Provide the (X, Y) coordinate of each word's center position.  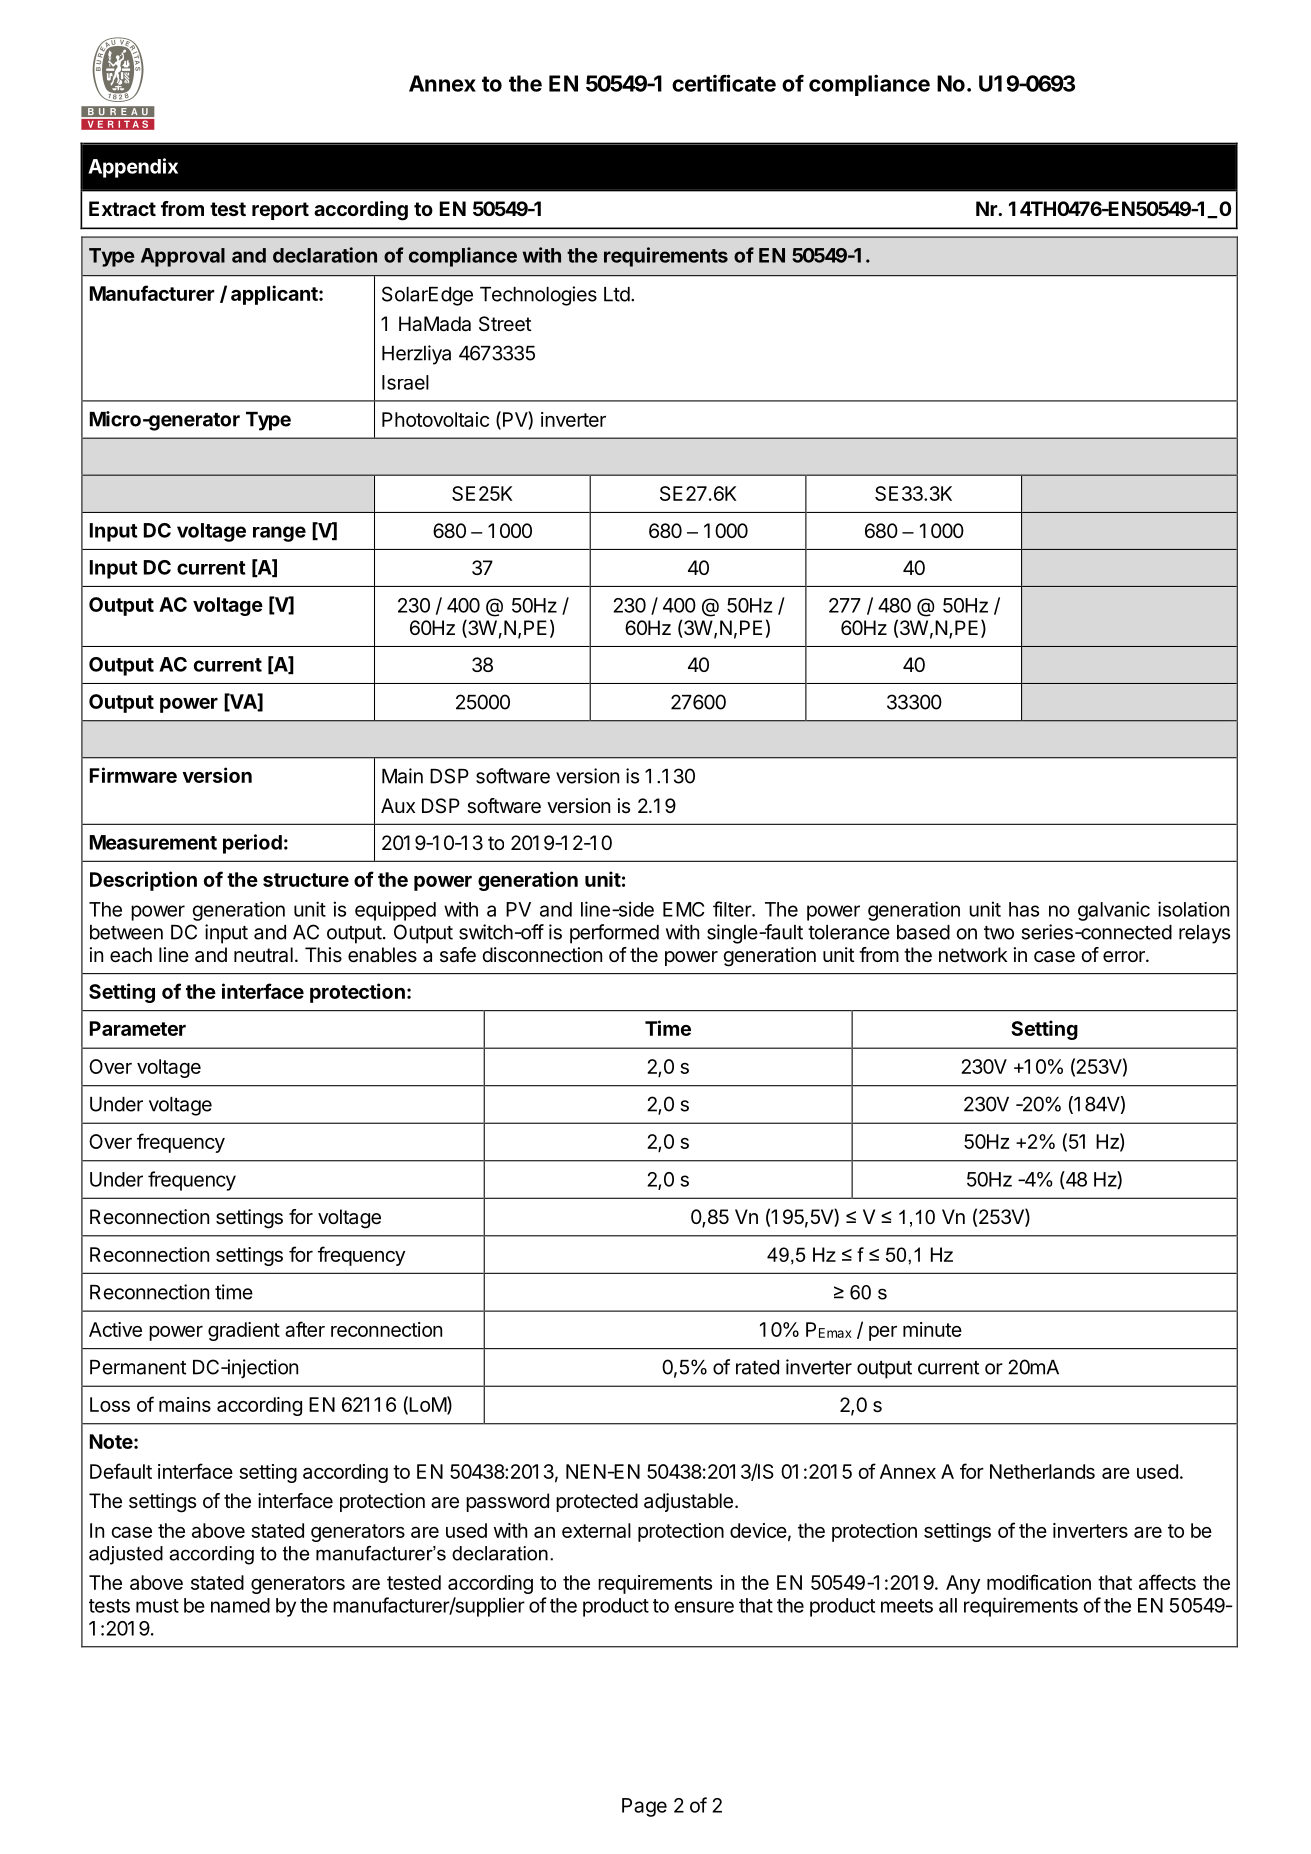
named (240, 1605)
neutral (263, 955)
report (280, 211)
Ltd (617, 294)
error (1125, 957)
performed (614, 934)
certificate (724, 83)
